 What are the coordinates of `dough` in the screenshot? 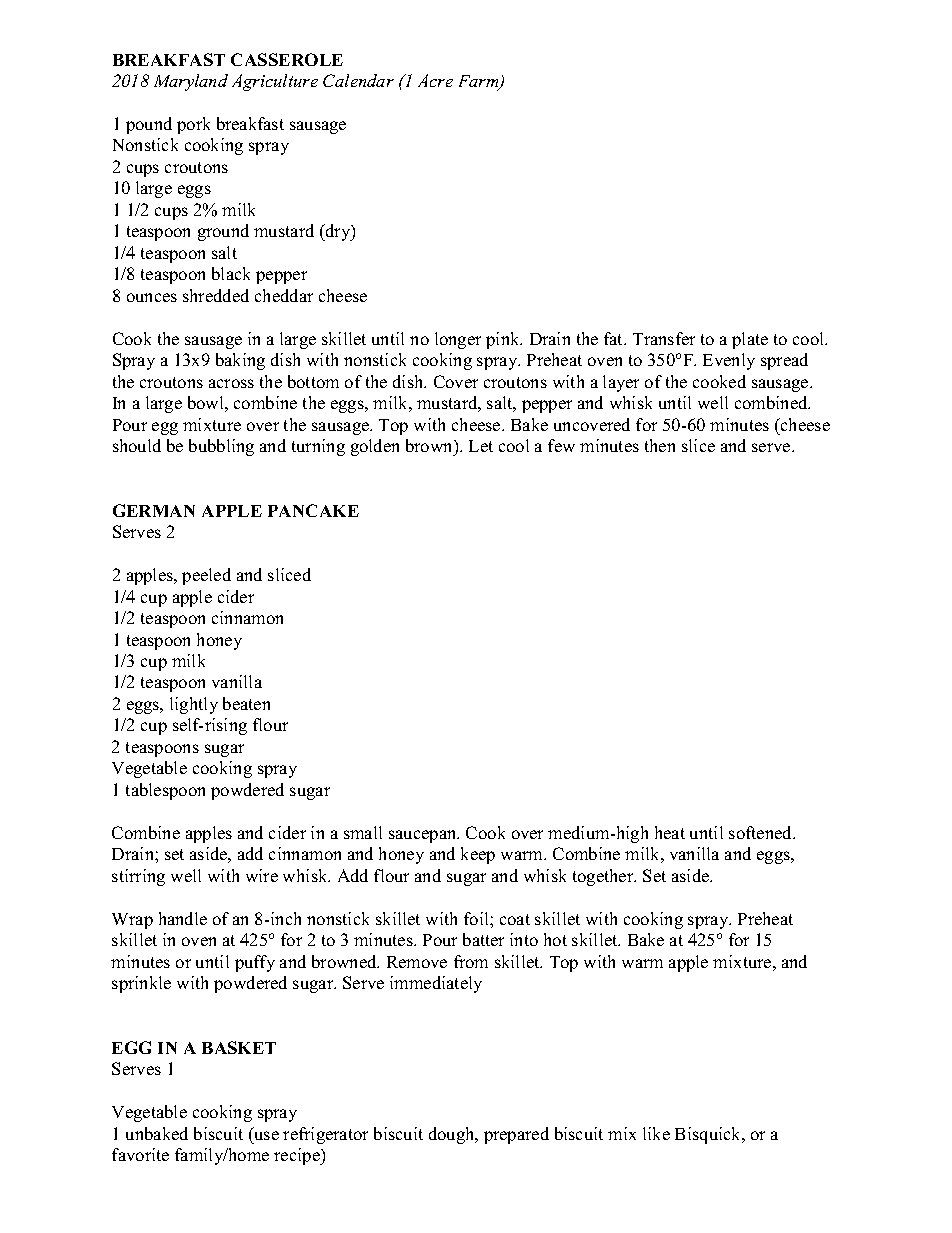 It's located at (453, 1135).
